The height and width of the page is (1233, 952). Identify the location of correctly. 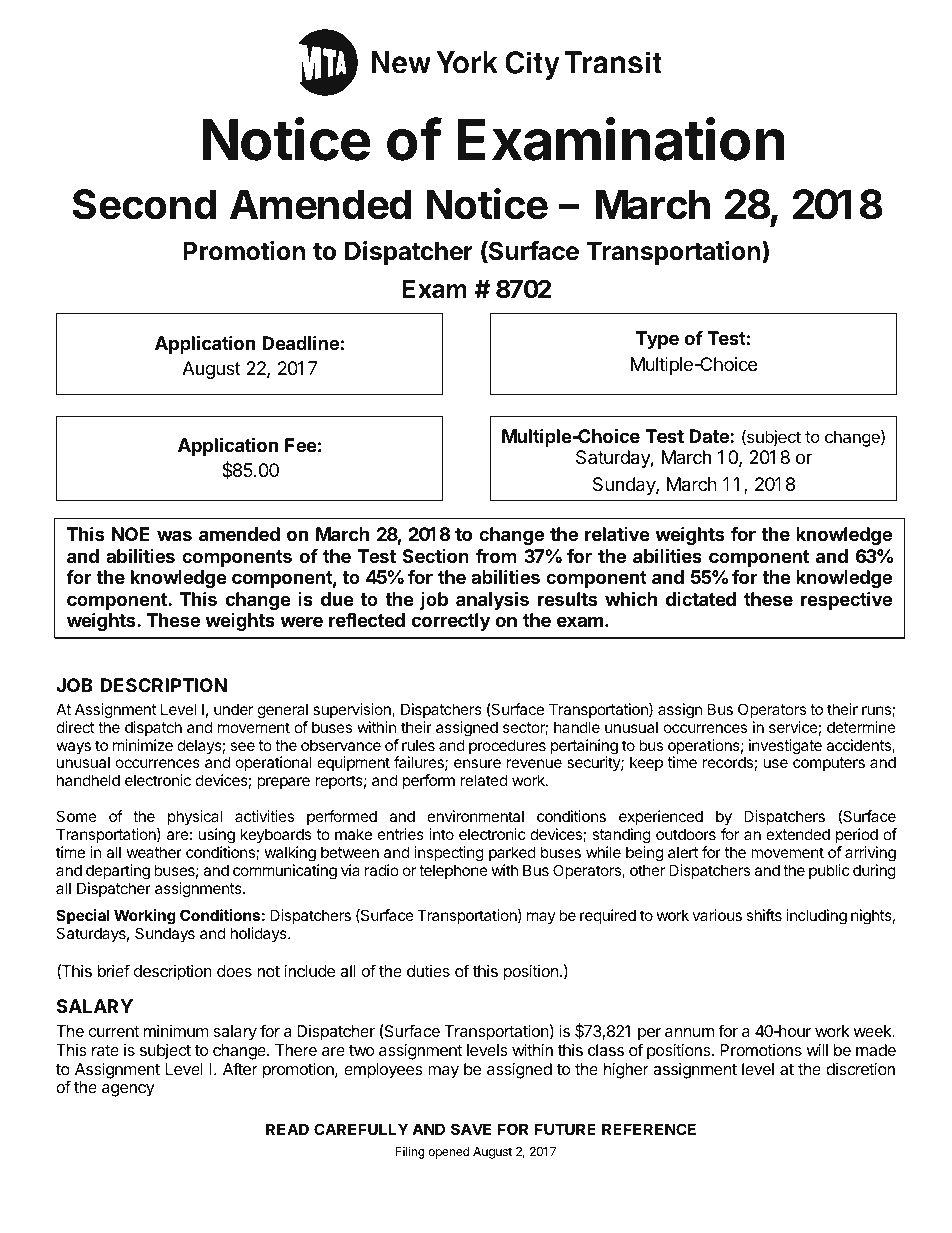
(450, 622).
